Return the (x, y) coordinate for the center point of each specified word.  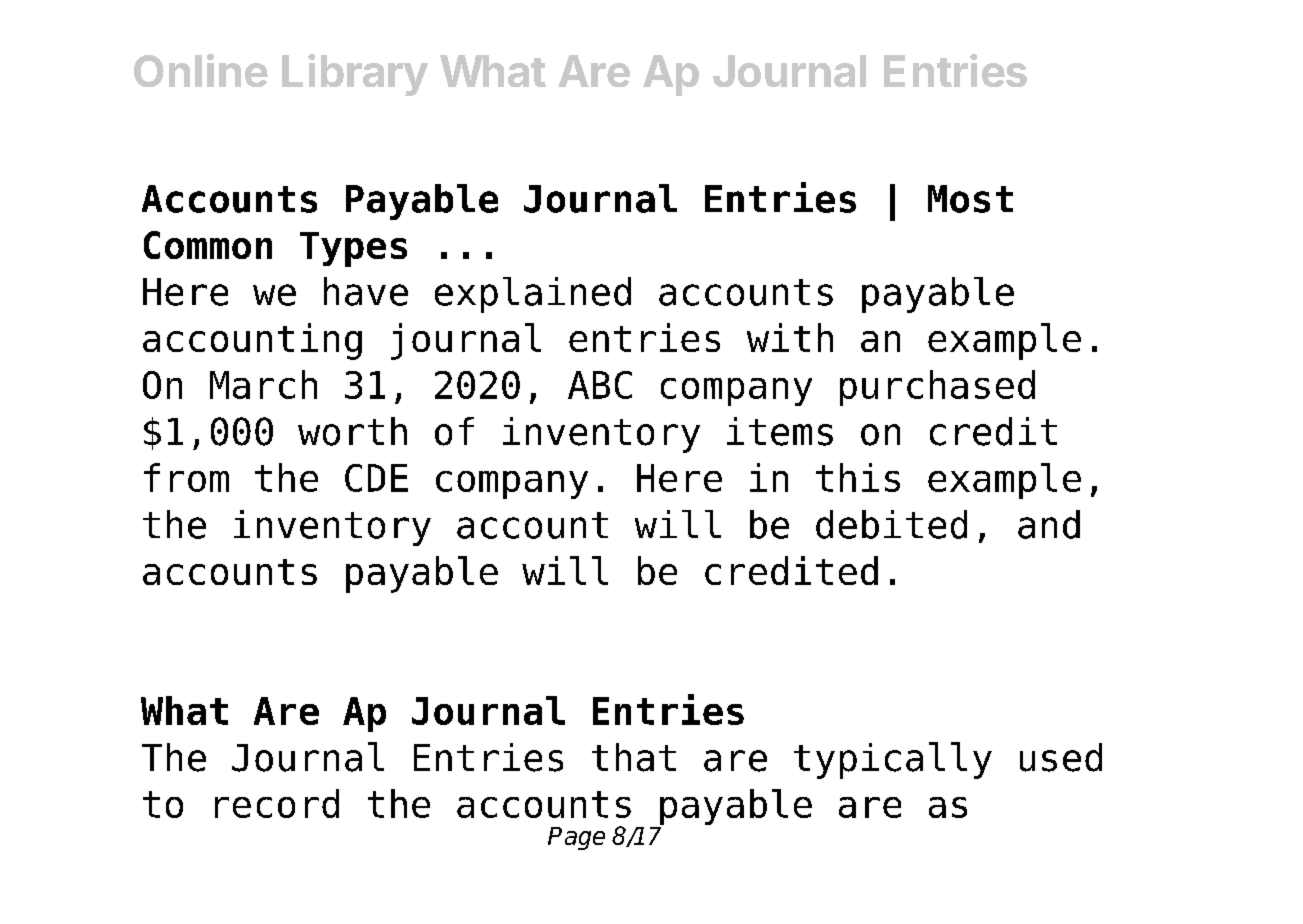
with (790, 337)
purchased (937, 388)
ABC (600, 385)
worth (352, 431)
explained (533, 295)
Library (355, 75)
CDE (376, 478)
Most (970, 199)
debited (891, 524)
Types (353, 249)
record (277, 803)
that (634, 757)
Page (576, 838)
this (858, 477)
